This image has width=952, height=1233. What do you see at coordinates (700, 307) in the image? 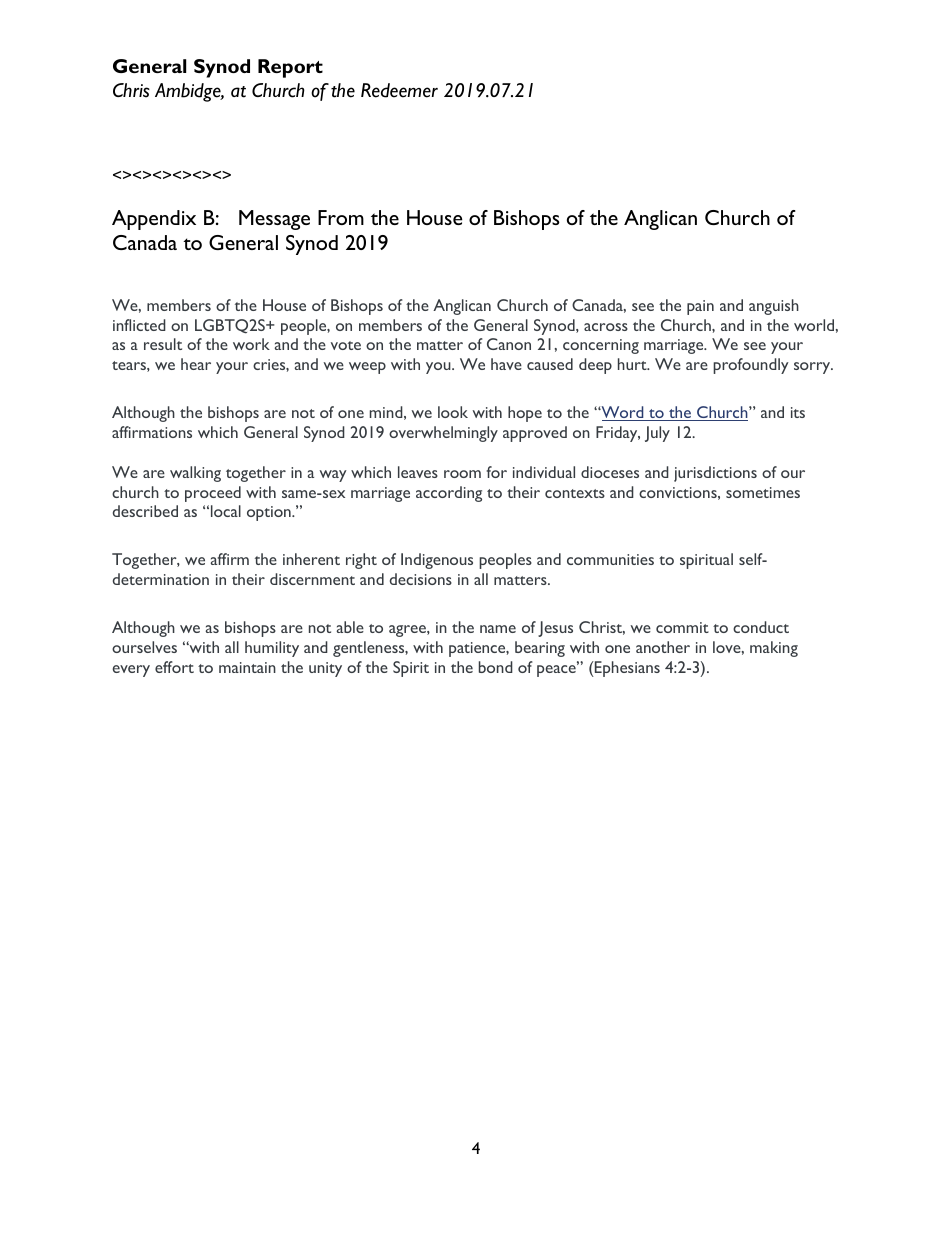
I see `pain` at bounding box center [700, 307].
